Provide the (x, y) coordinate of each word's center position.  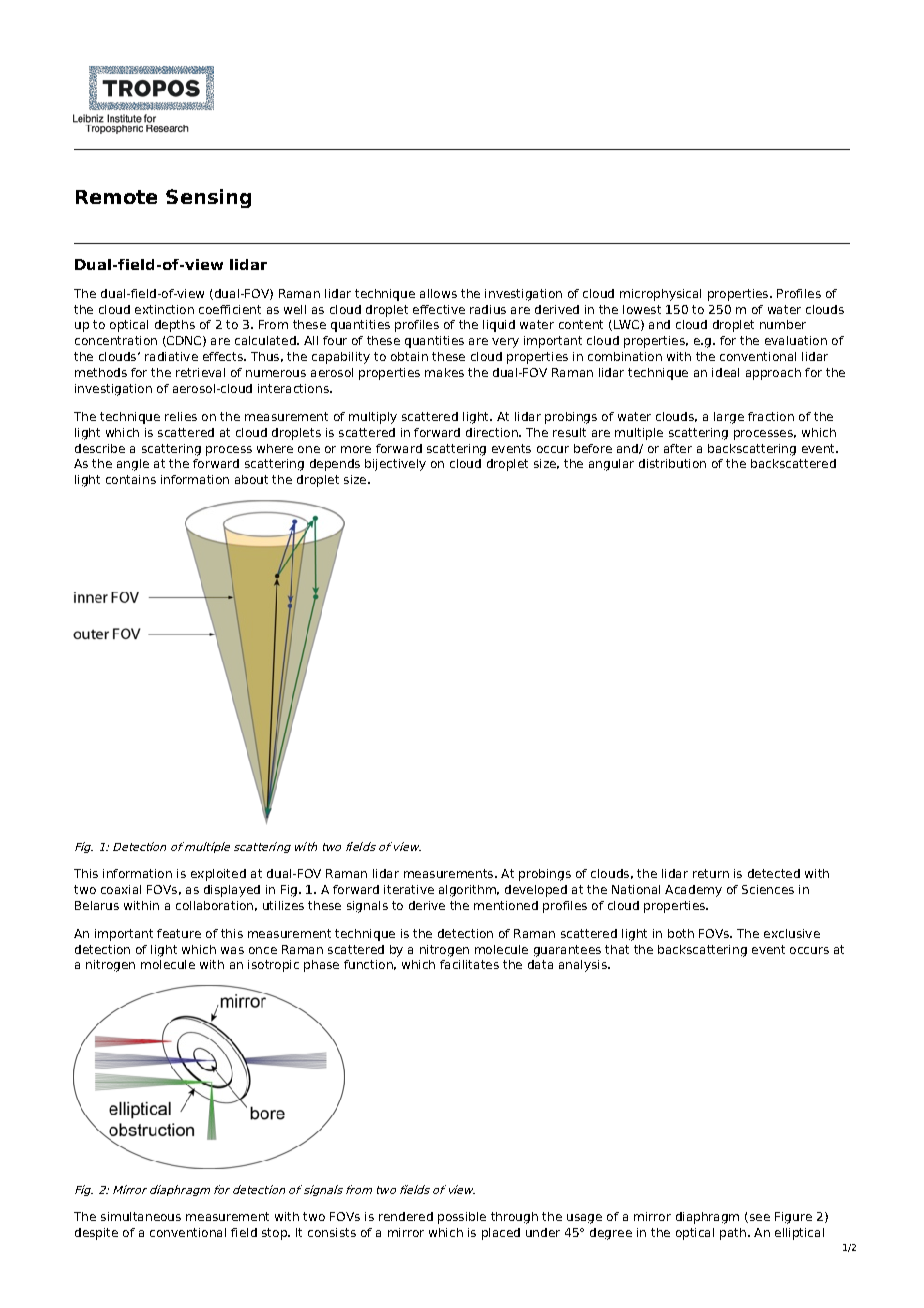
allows (438, 293)
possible (462, 1218)
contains (131, 479)
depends (335, 465)
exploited (218, 875)
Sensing (208, 198)
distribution (672, 463)
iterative (409, 889)
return (711, 873)
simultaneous (141, 1216)
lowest (642, 309)
